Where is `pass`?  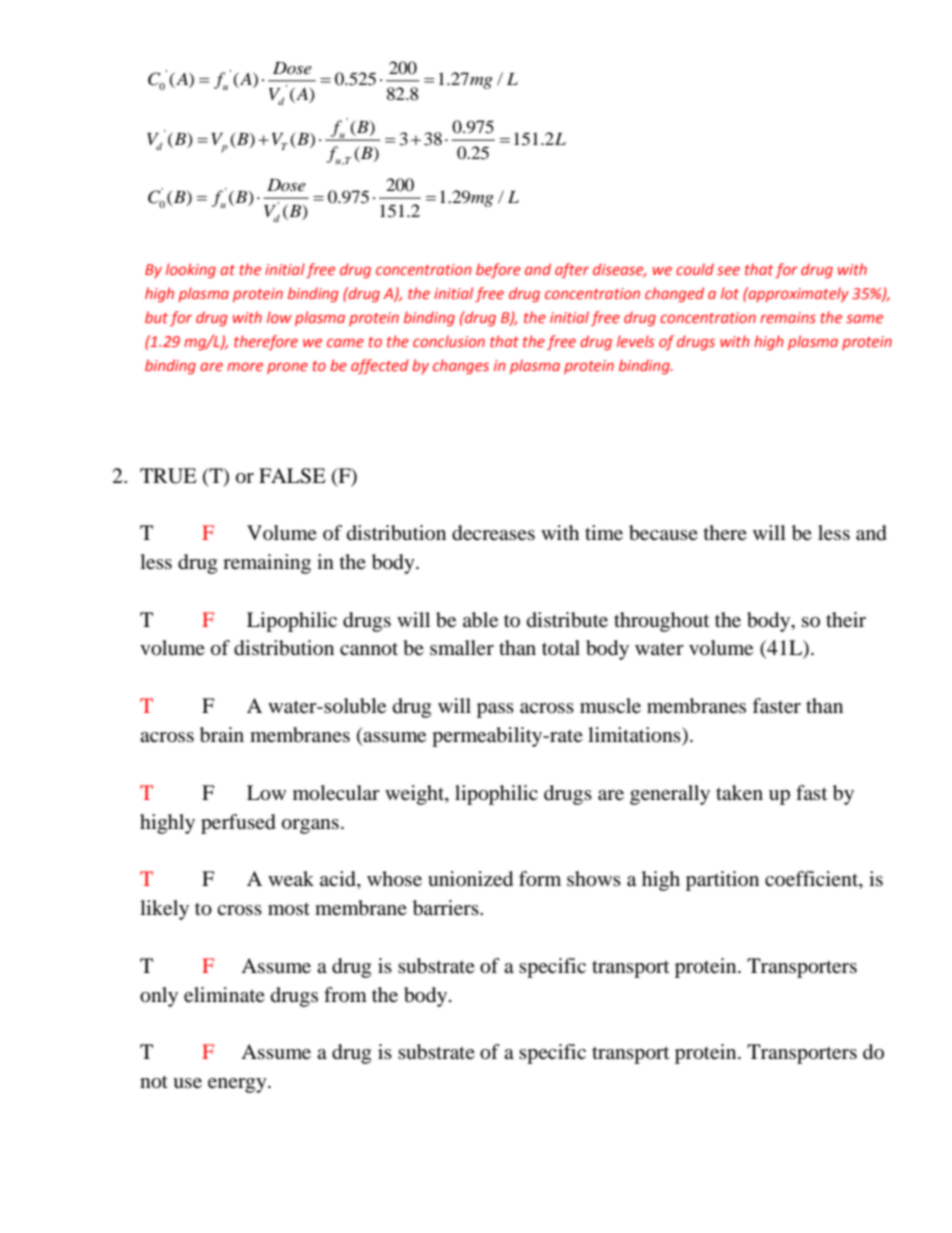 pass is located at coordinates (495, 710).
